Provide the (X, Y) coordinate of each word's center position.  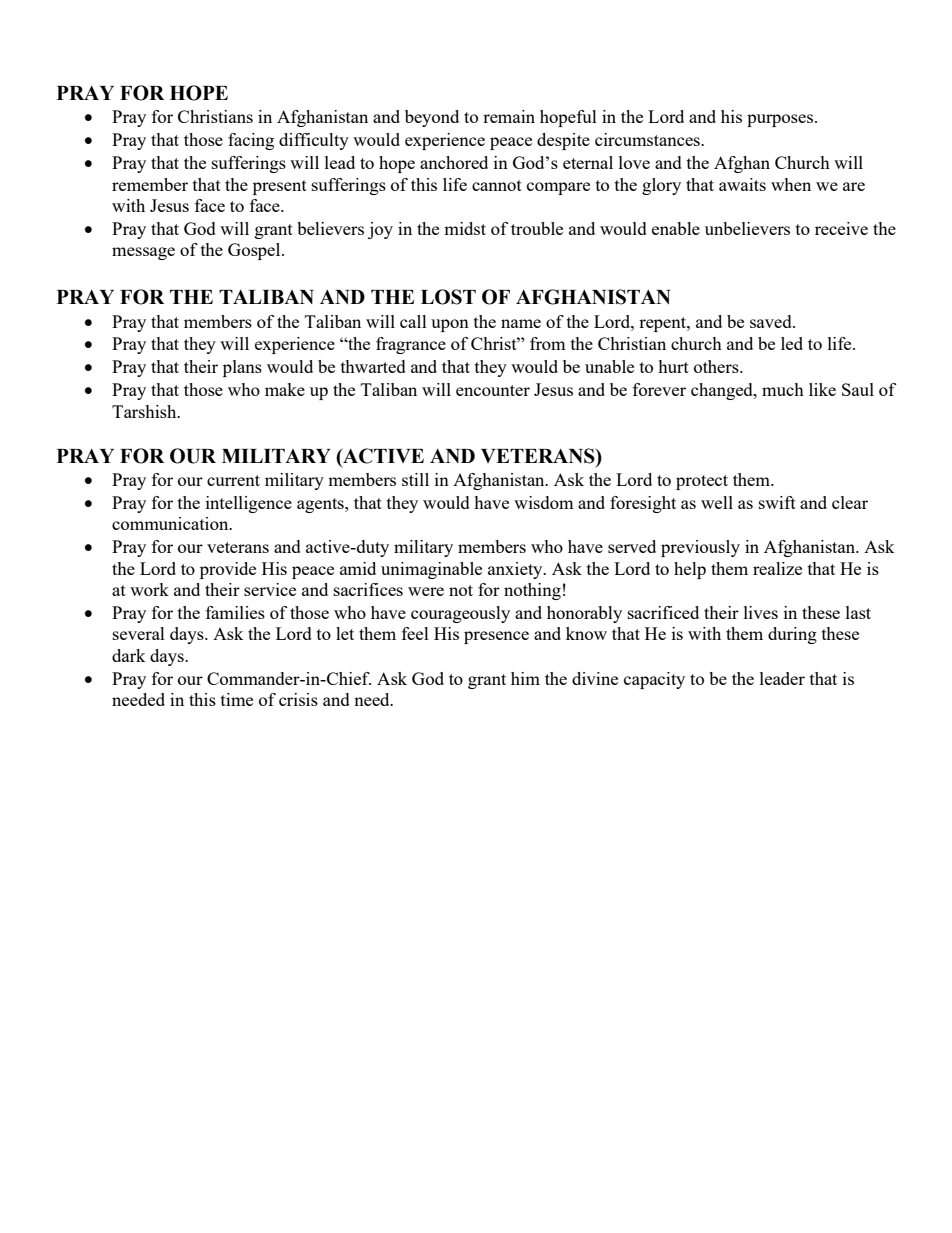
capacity (654, 680)
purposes (781, 120)
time (237, 699)
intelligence (249, 504)
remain (509, 116)
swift (777, 502)
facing (251, 141)
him (525, 678)
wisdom (544, 502)
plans (242, 368)
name (521, 323)
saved (772, 321)
